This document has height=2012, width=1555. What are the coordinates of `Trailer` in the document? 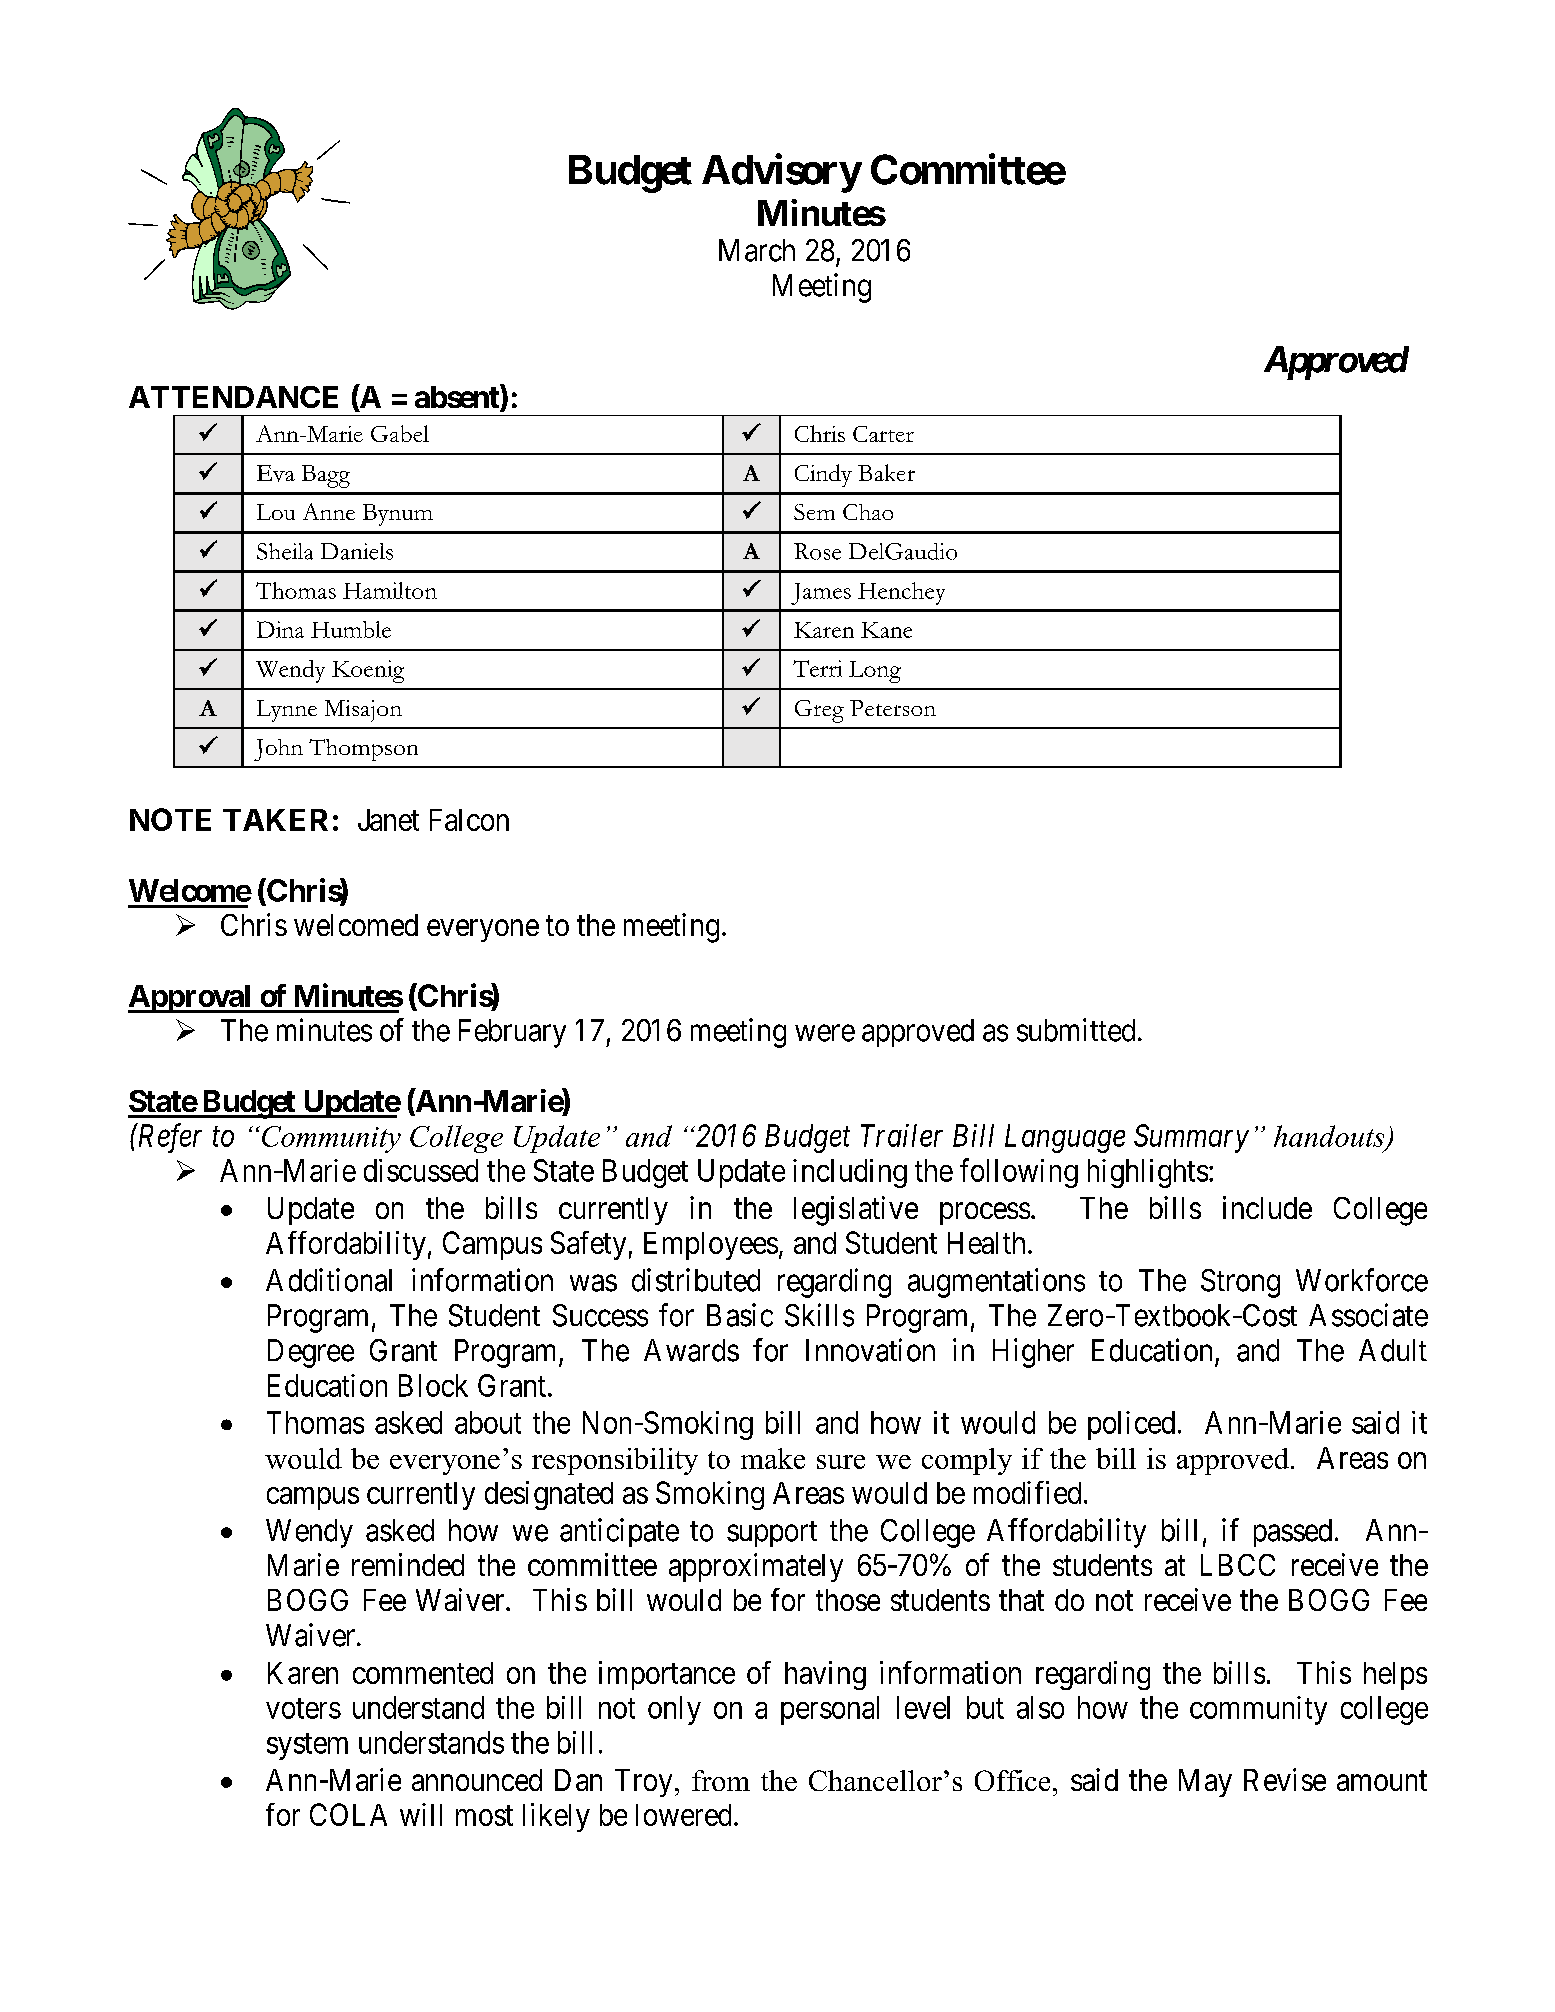 It's located at (902, 1135).
